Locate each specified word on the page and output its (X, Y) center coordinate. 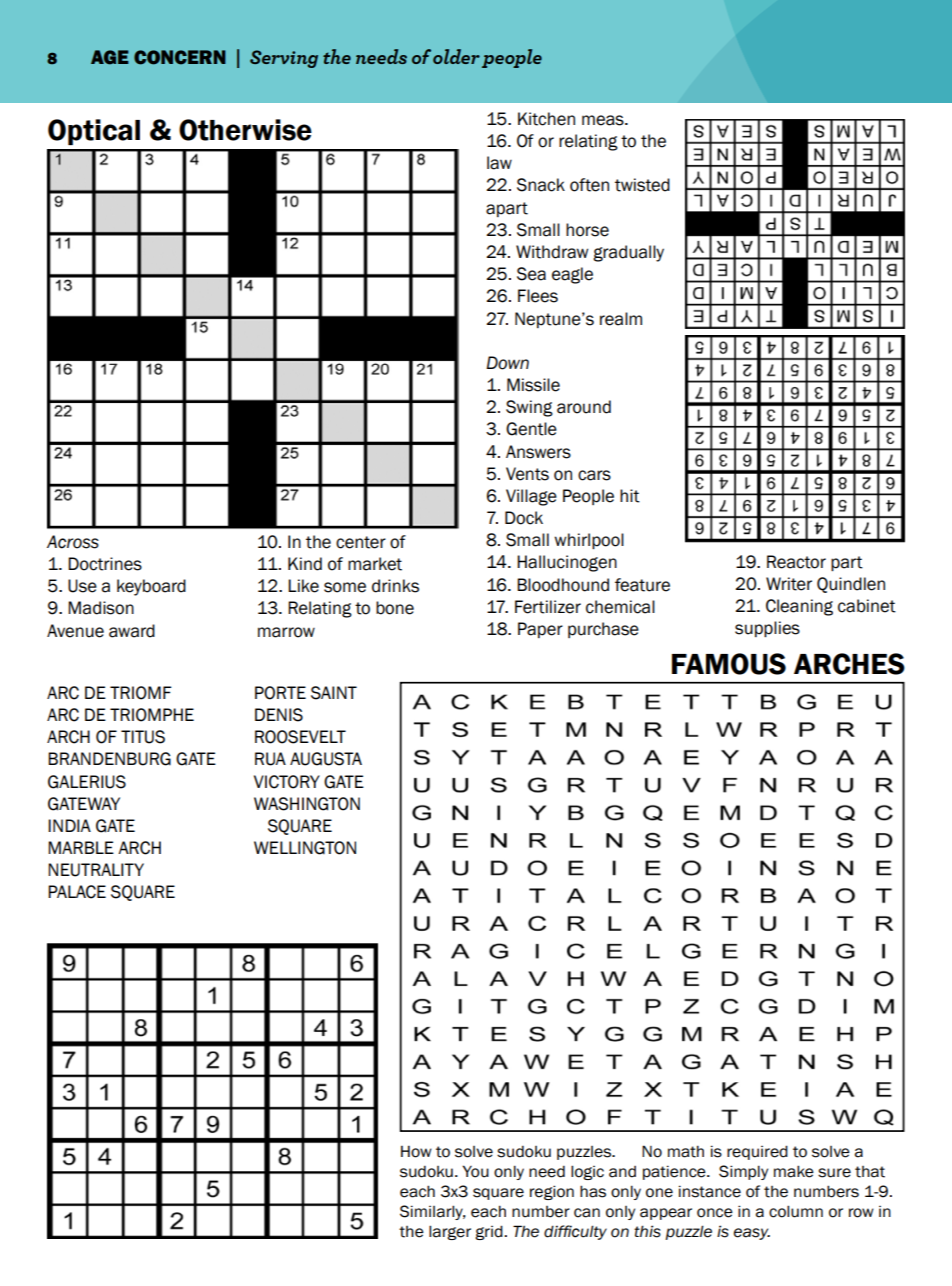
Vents (527, 474)
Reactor (796, 562)
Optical (94, 132)
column (796, 1211)
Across (73, 542)
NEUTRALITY (96, 870)
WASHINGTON (307, 804)
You (475, 1171)
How (416, 1151)
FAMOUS (729, 664)
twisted (642, 185)
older (456, 56)
